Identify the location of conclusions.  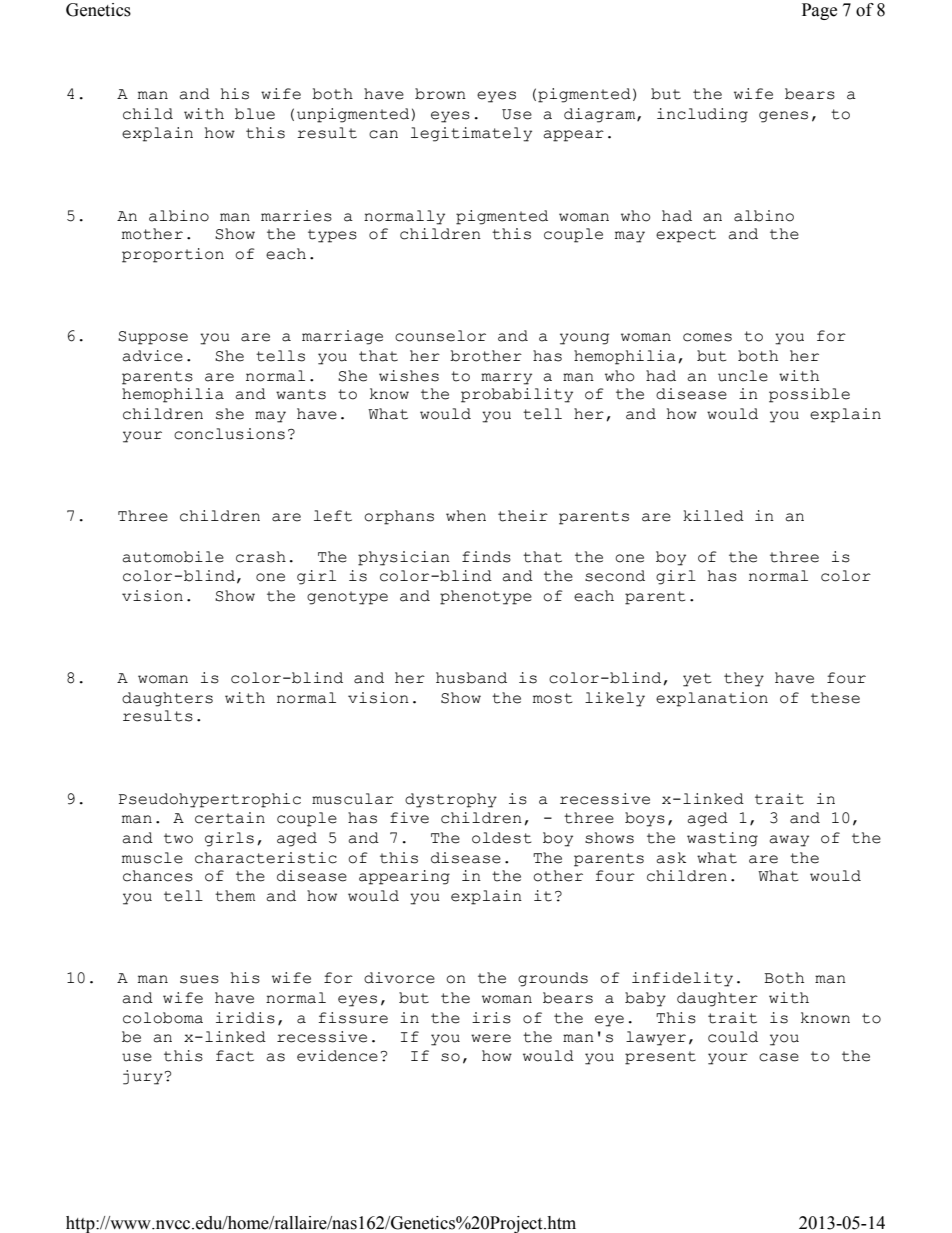
(229, 434).
